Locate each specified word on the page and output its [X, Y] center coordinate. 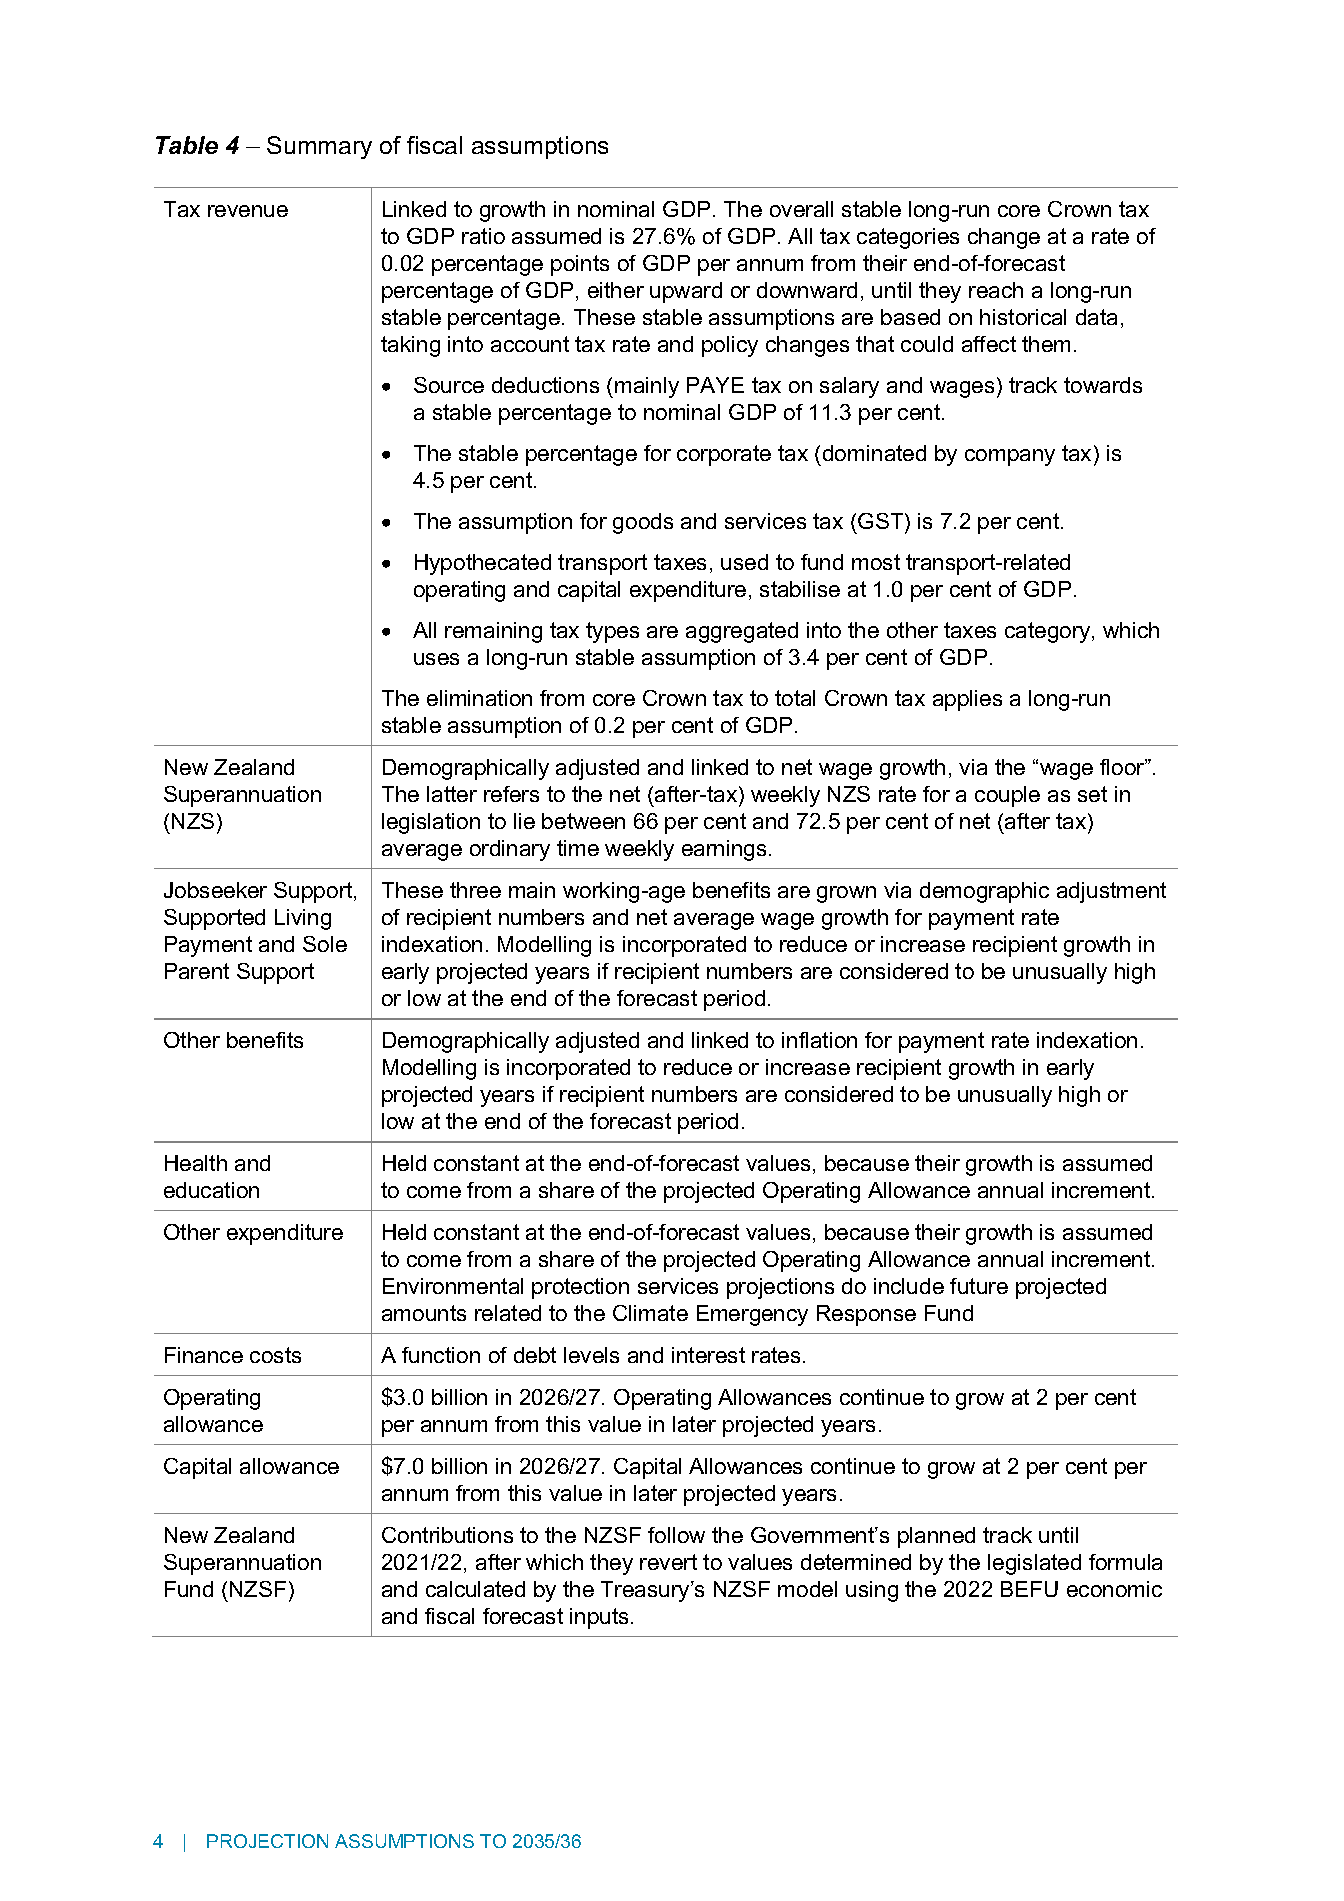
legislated [1034, 1564]
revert [668, 1562]
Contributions [447, 1535]
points [580, 265]
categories [908, 238]
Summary [319, 147]
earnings [724, 850]
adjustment [1111, 892]
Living [303, 919]
